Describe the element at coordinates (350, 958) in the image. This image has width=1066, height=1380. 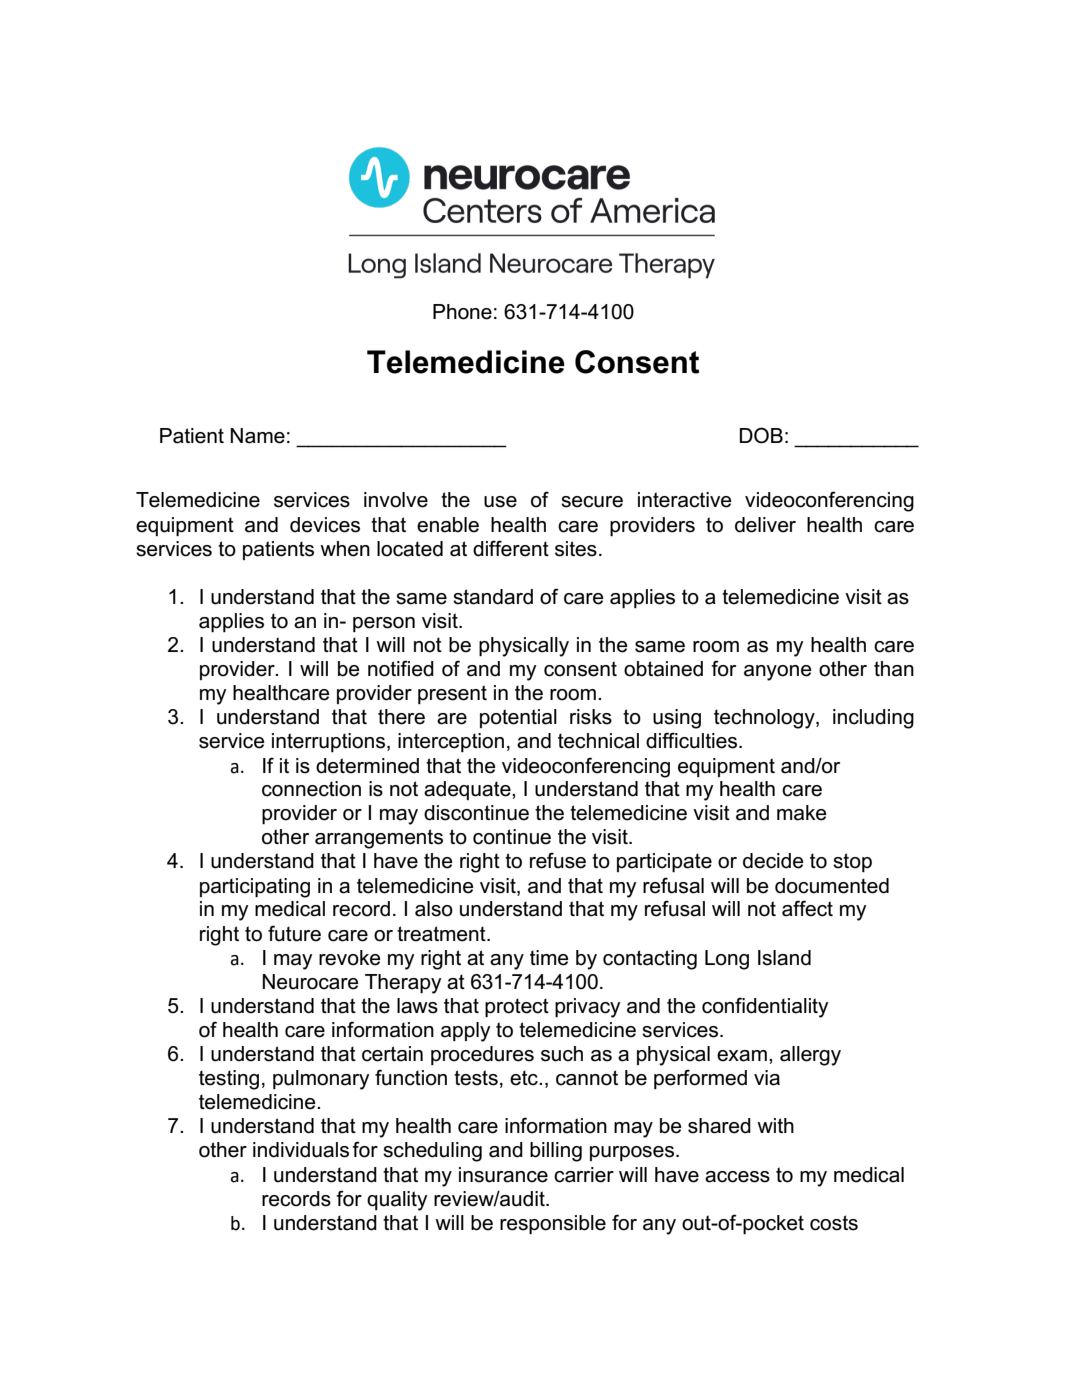
I see `revoke` at that location.
